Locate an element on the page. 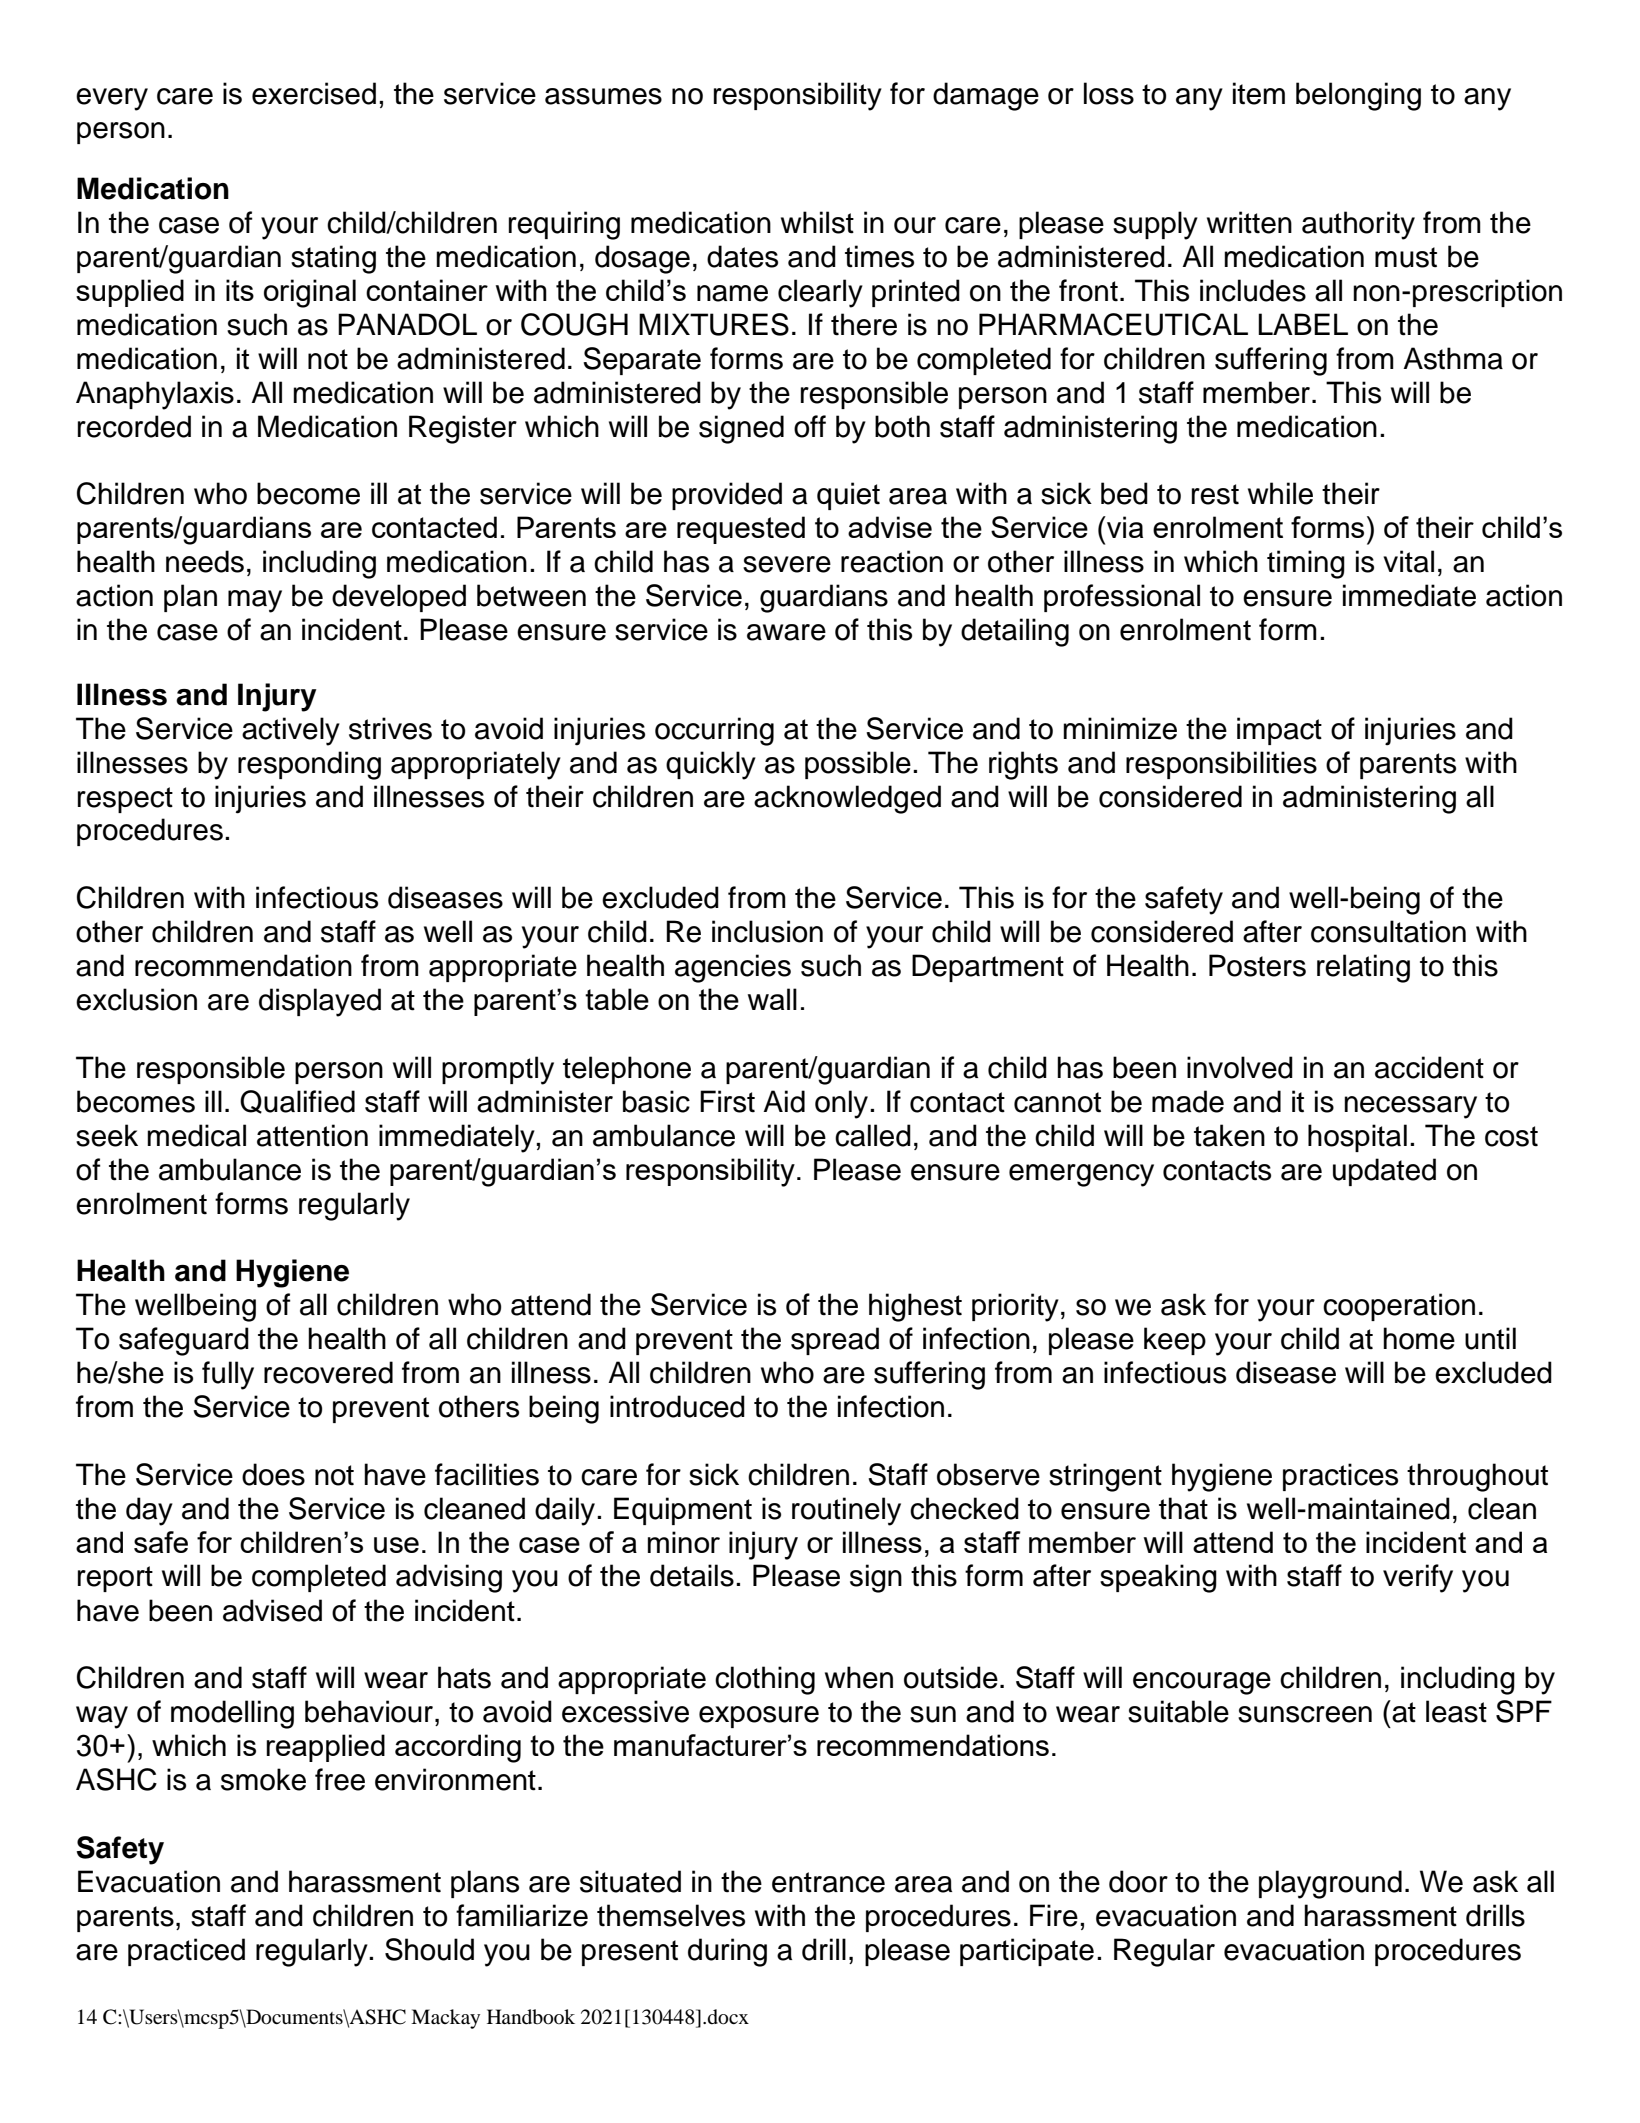 The image size is (1640, 2123). whilst is located at coordinates (817, 222).
